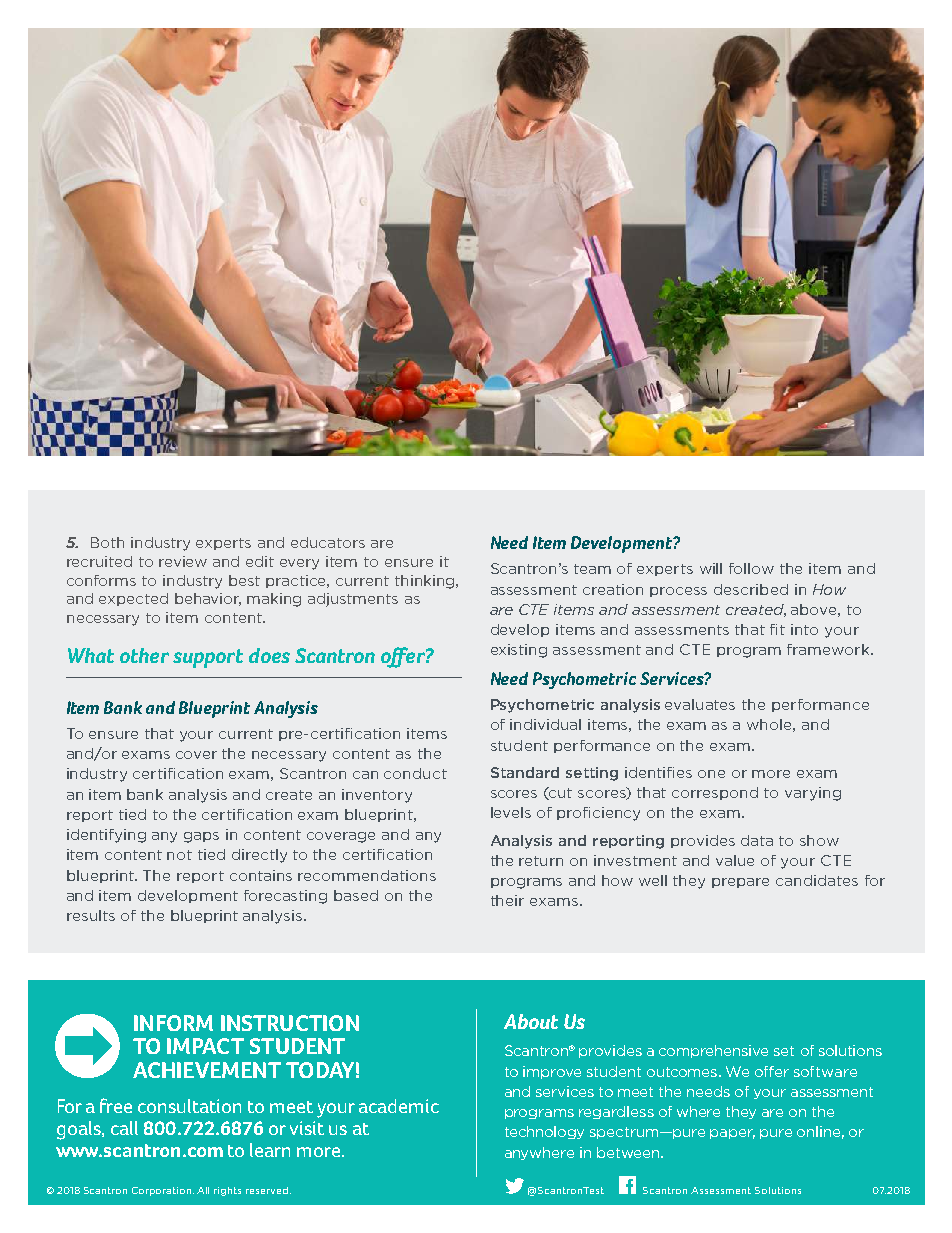 This screenshot has height=1233, width=952. I want to click on Corporation, so click(163, 1191).
